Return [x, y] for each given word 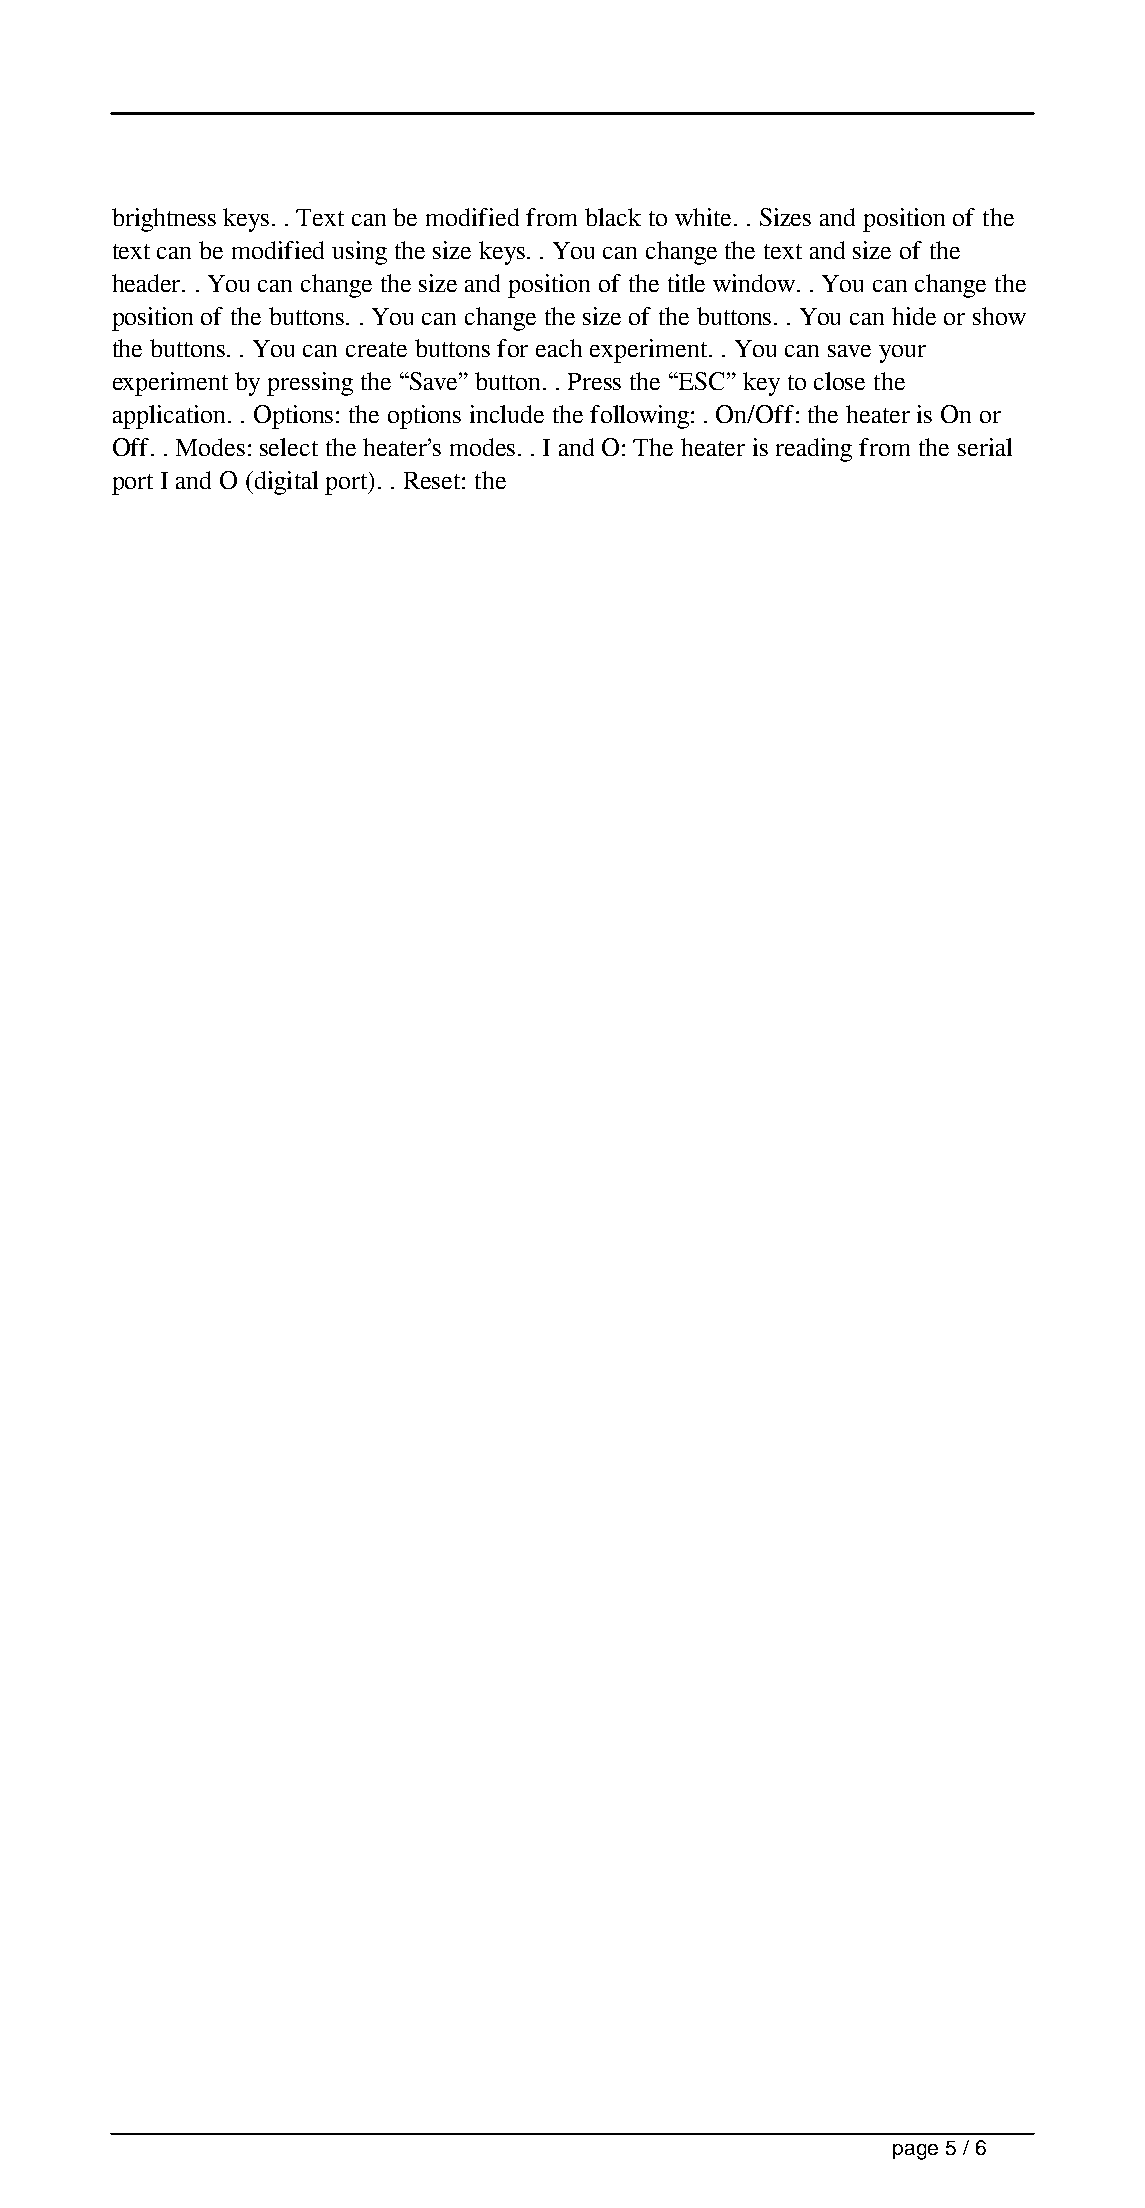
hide [914, 316]
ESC [702, 381]
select [289, 447]
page [915, 2152]
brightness [164, 220]
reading [814, 450]
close [839, 381]
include [507, 414]
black [613, 217]
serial [985, 447]
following [641, 417]
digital [285, 483]
